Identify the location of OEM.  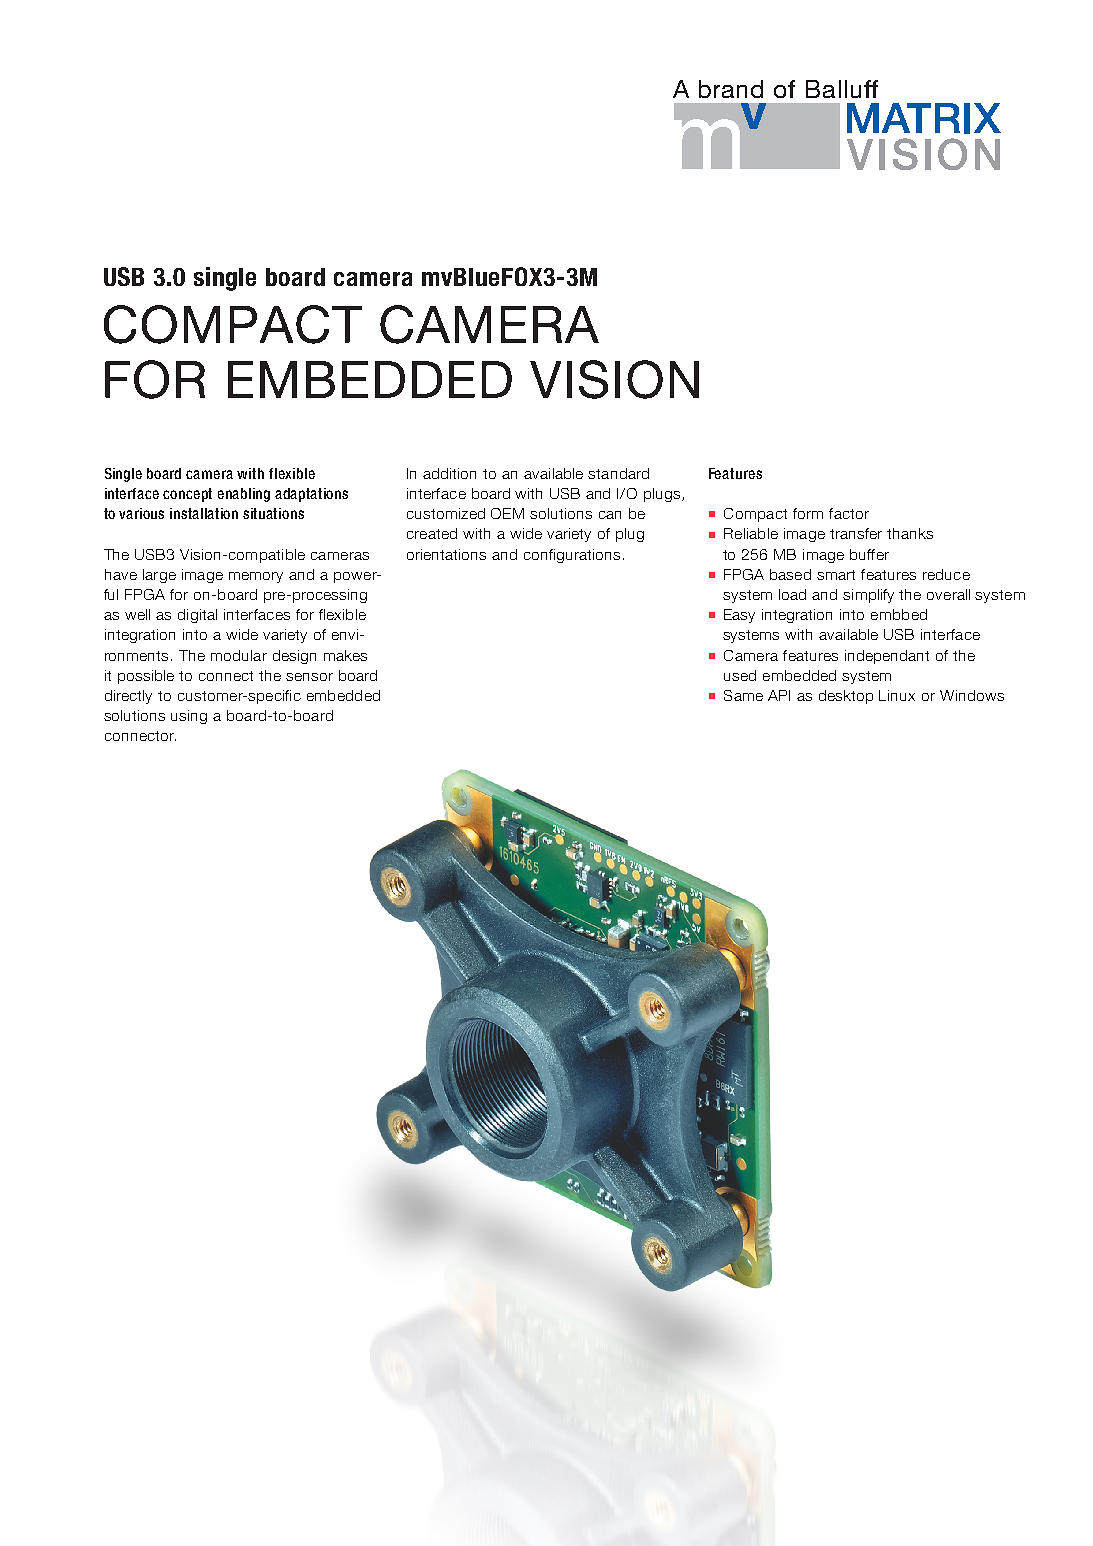
(507, 513).
